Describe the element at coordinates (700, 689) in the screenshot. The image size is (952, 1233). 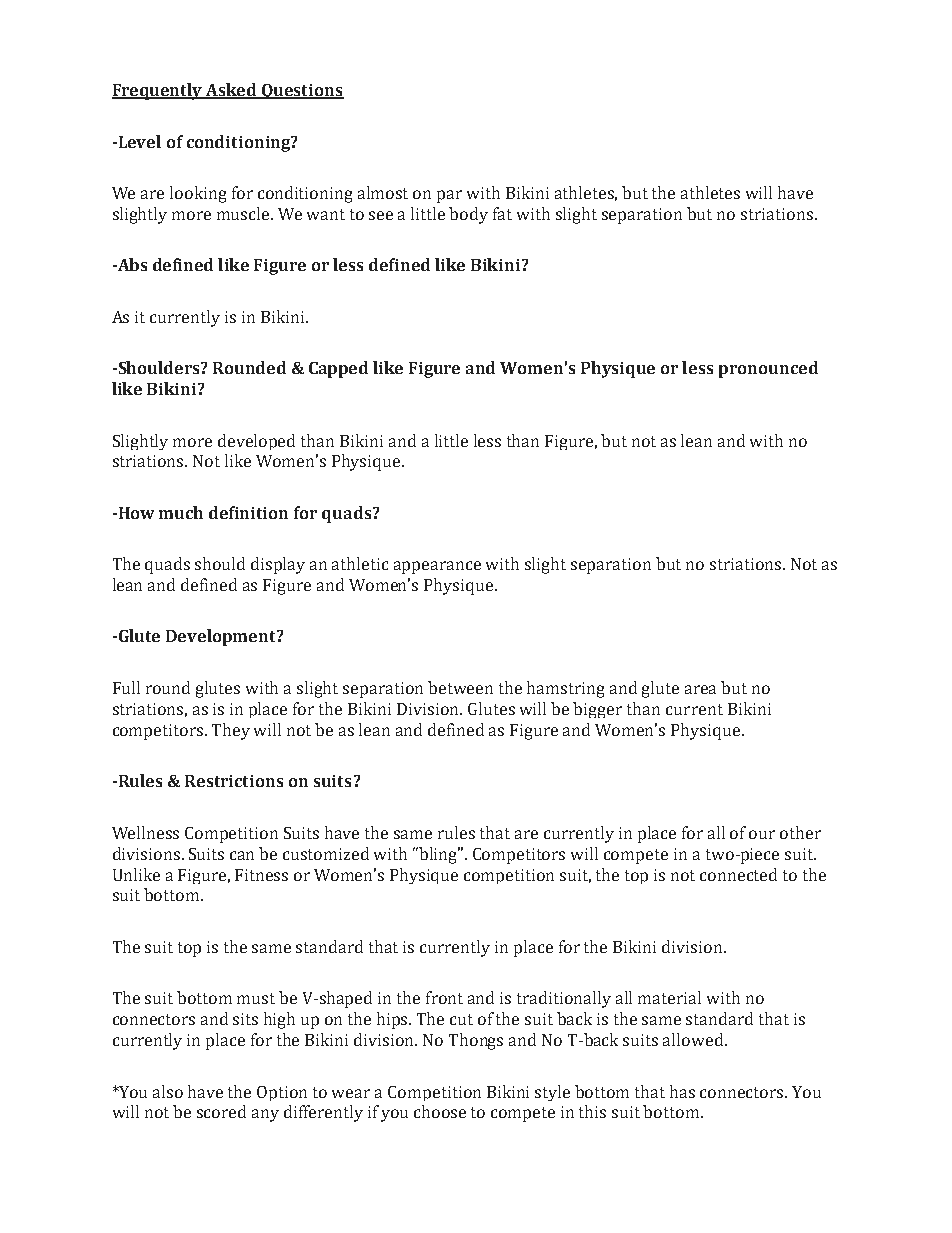
I see `area` at that location.
